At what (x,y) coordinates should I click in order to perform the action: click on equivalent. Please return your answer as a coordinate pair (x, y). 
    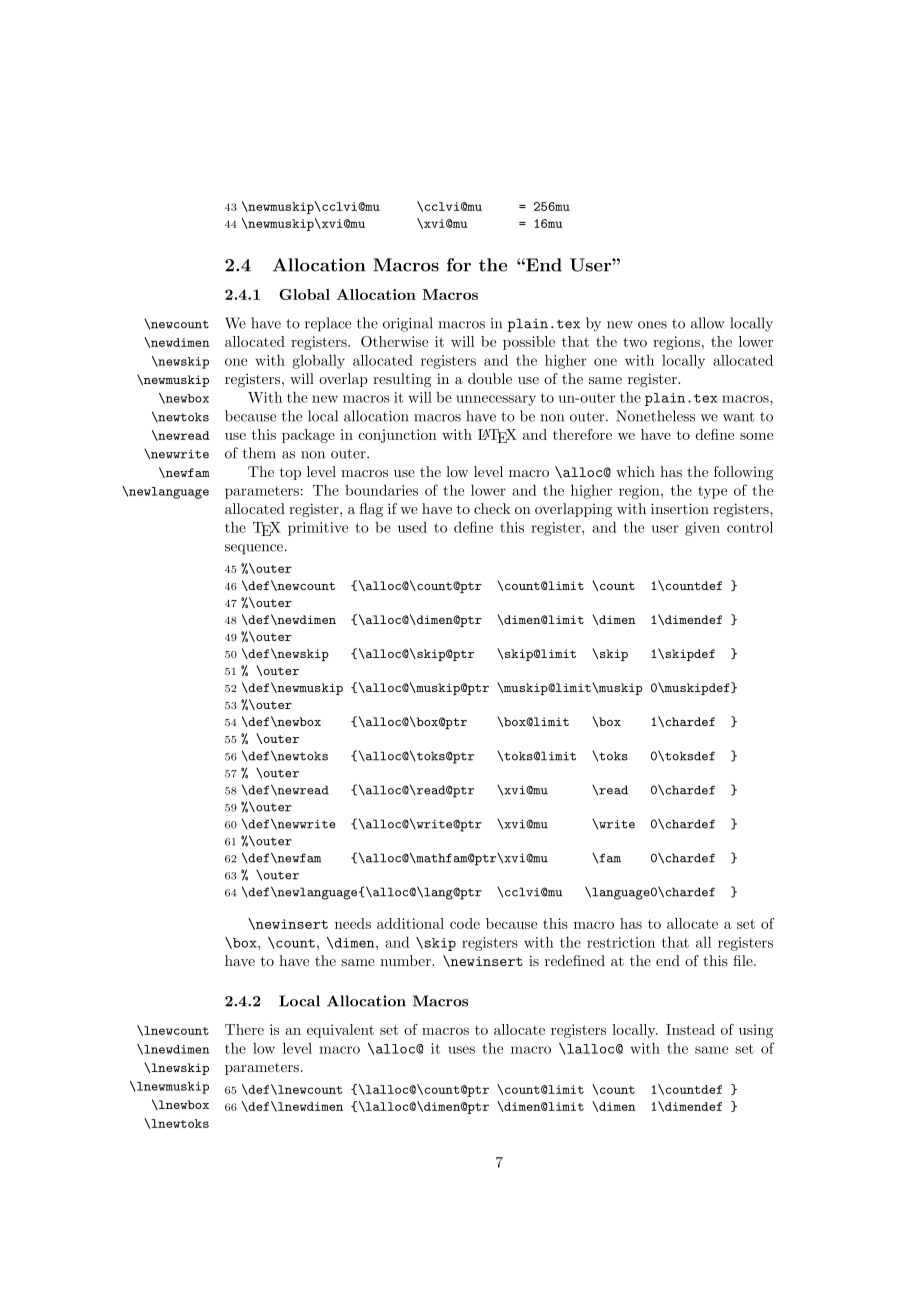
    Looking at the image, I should click on (340, 1031).
